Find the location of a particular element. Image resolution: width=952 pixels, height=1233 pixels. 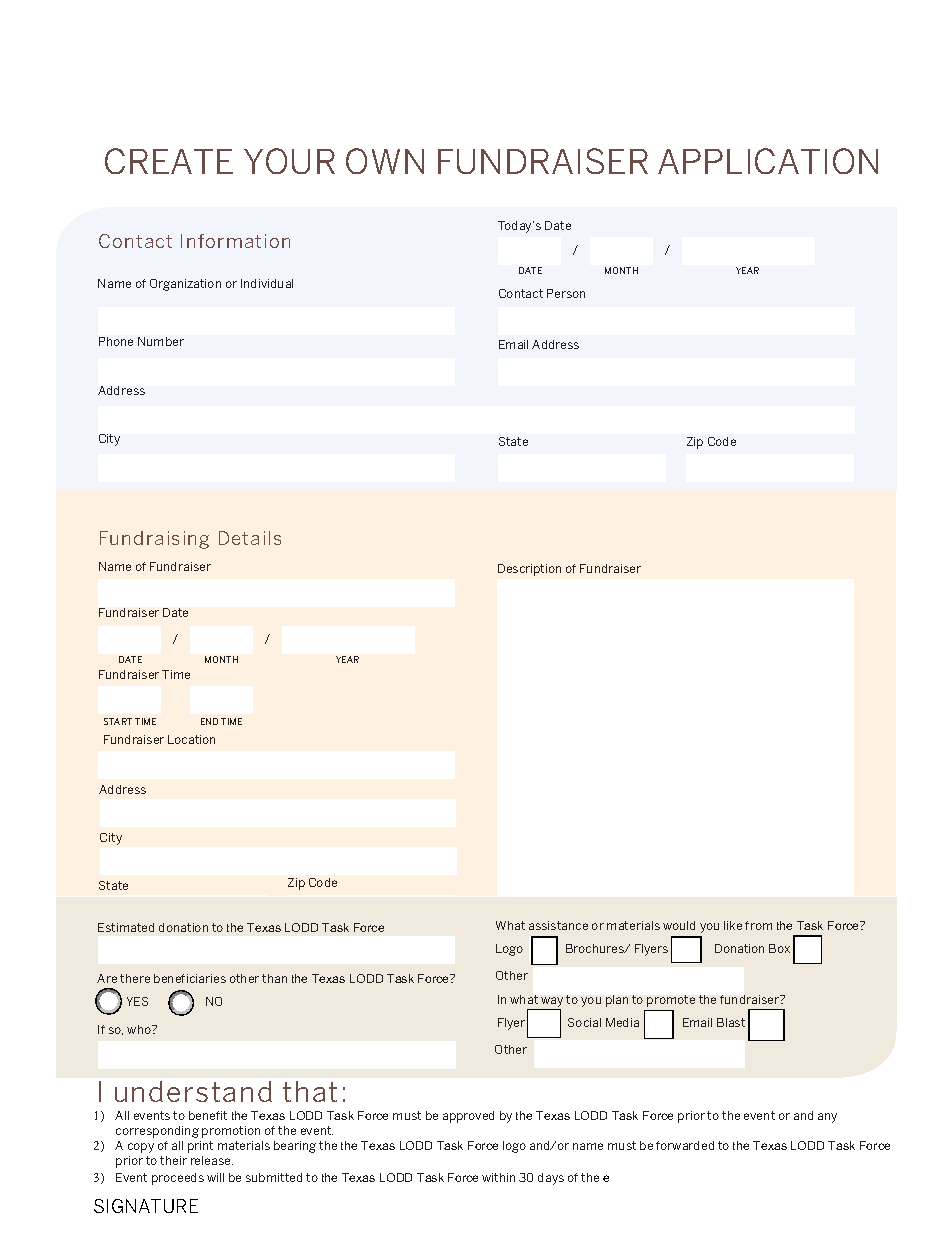

CREATE is located at coordinates (169, 161).
